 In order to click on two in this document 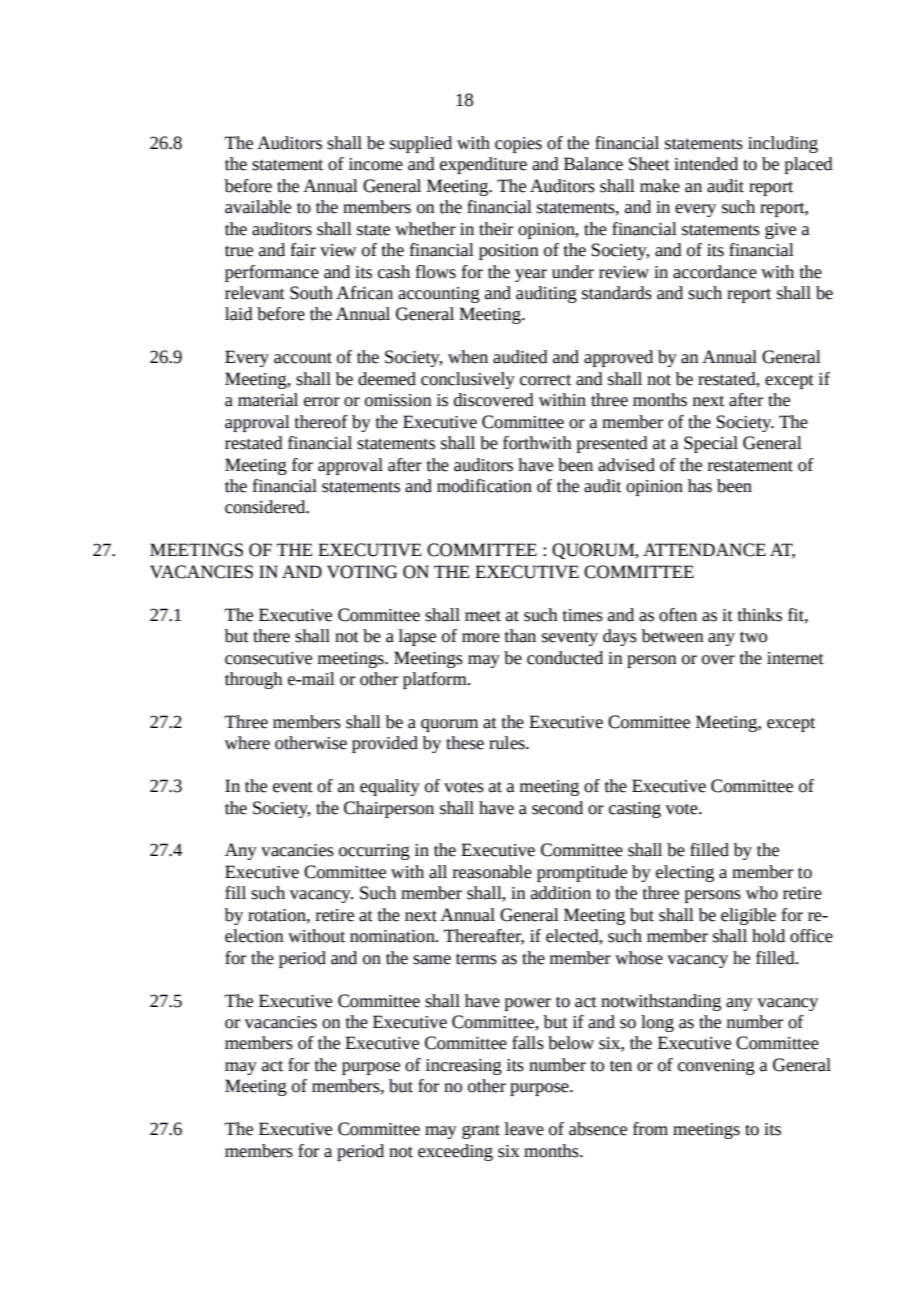, I will do `click(753, 637)`.
